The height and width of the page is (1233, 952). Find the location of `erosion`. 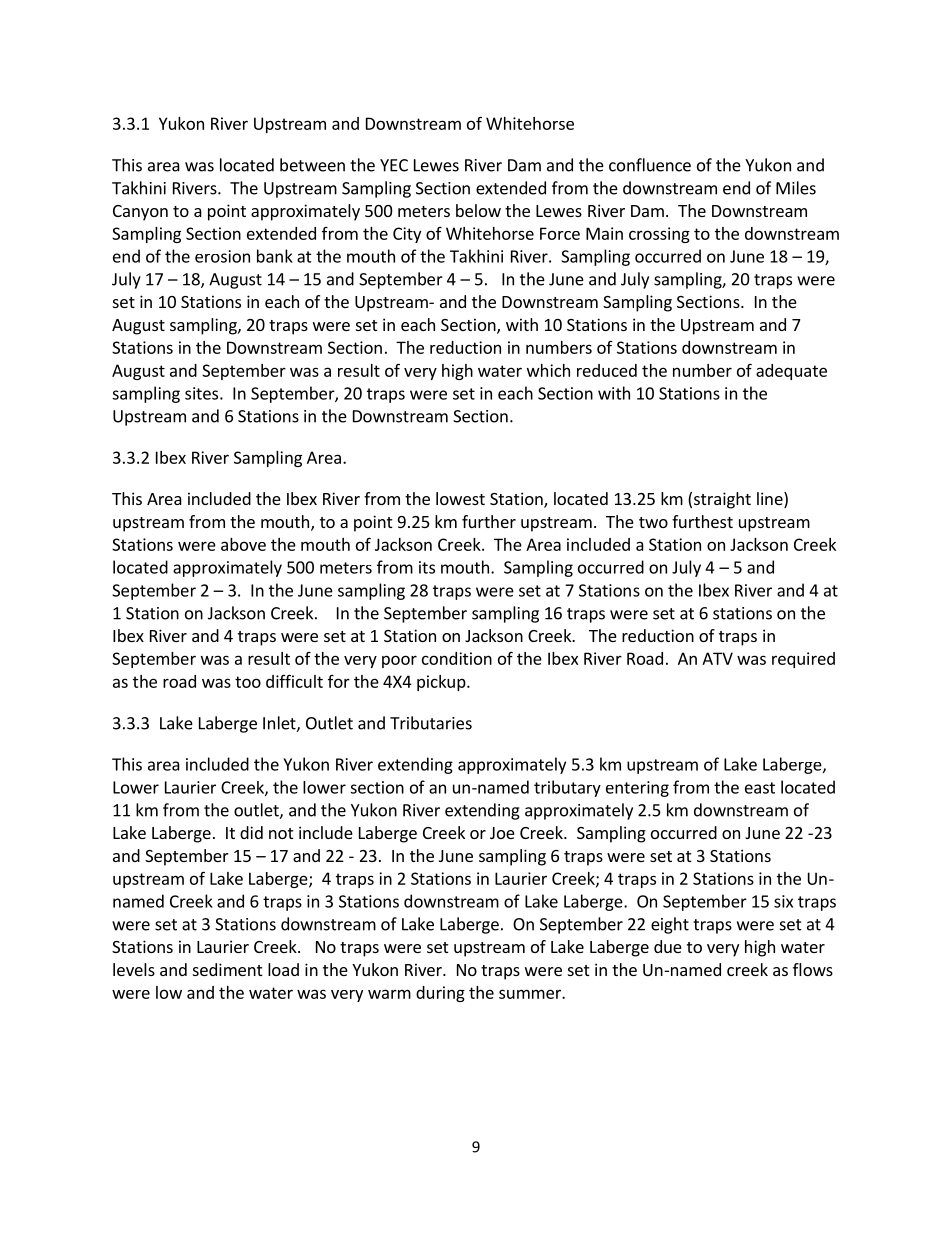

erosion is located at coordinates (222, 256).
